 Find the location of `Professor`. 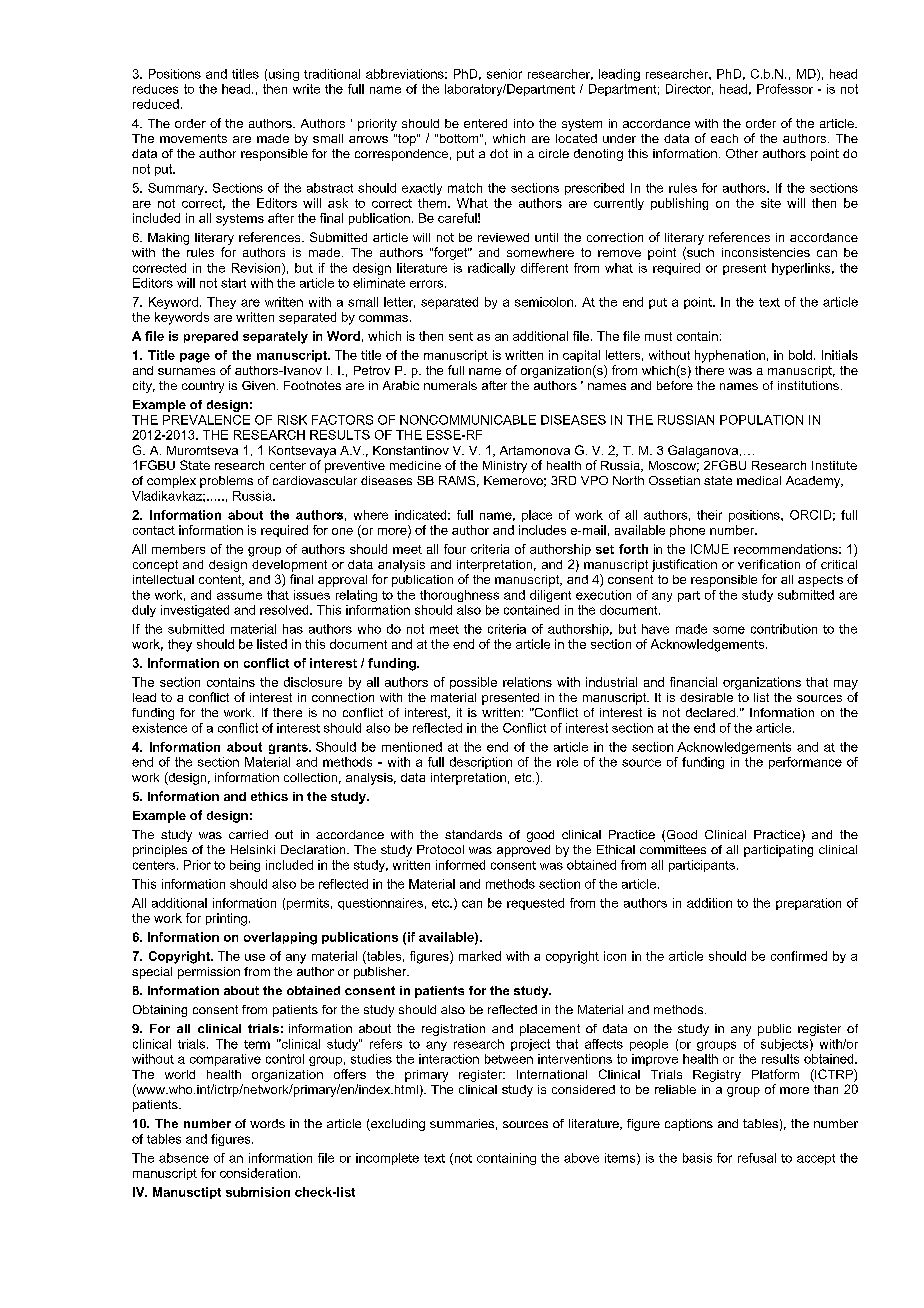

Professor is located at coordinates (785, 89).
